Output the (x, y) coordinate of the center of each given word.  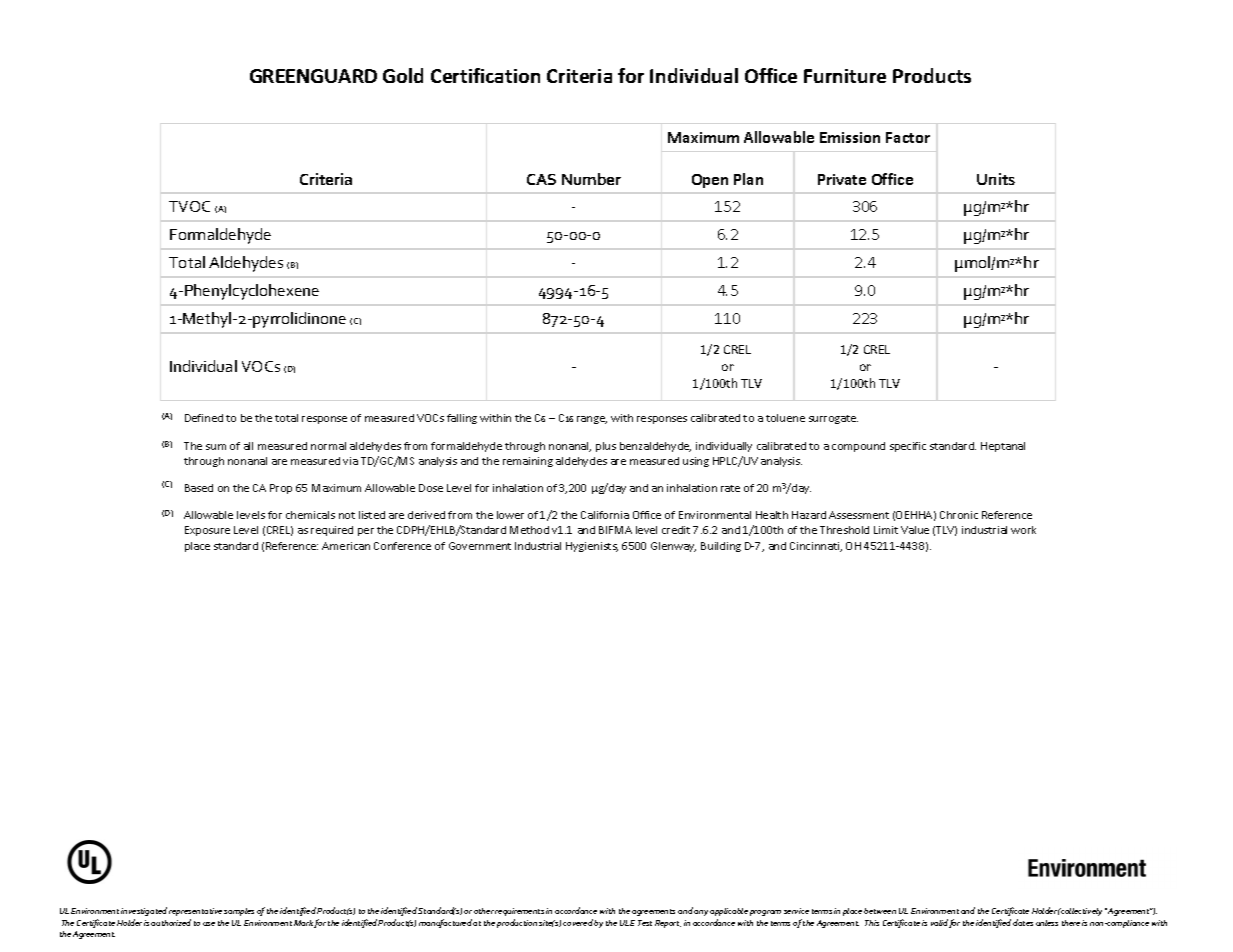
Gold (403, 75)
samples (239, 912)
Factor (908, 137)
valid (939, 922)
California (605, 515)
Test (645, 923)
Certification (485, 75)
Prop (281, 489)
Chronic (959, 515)
